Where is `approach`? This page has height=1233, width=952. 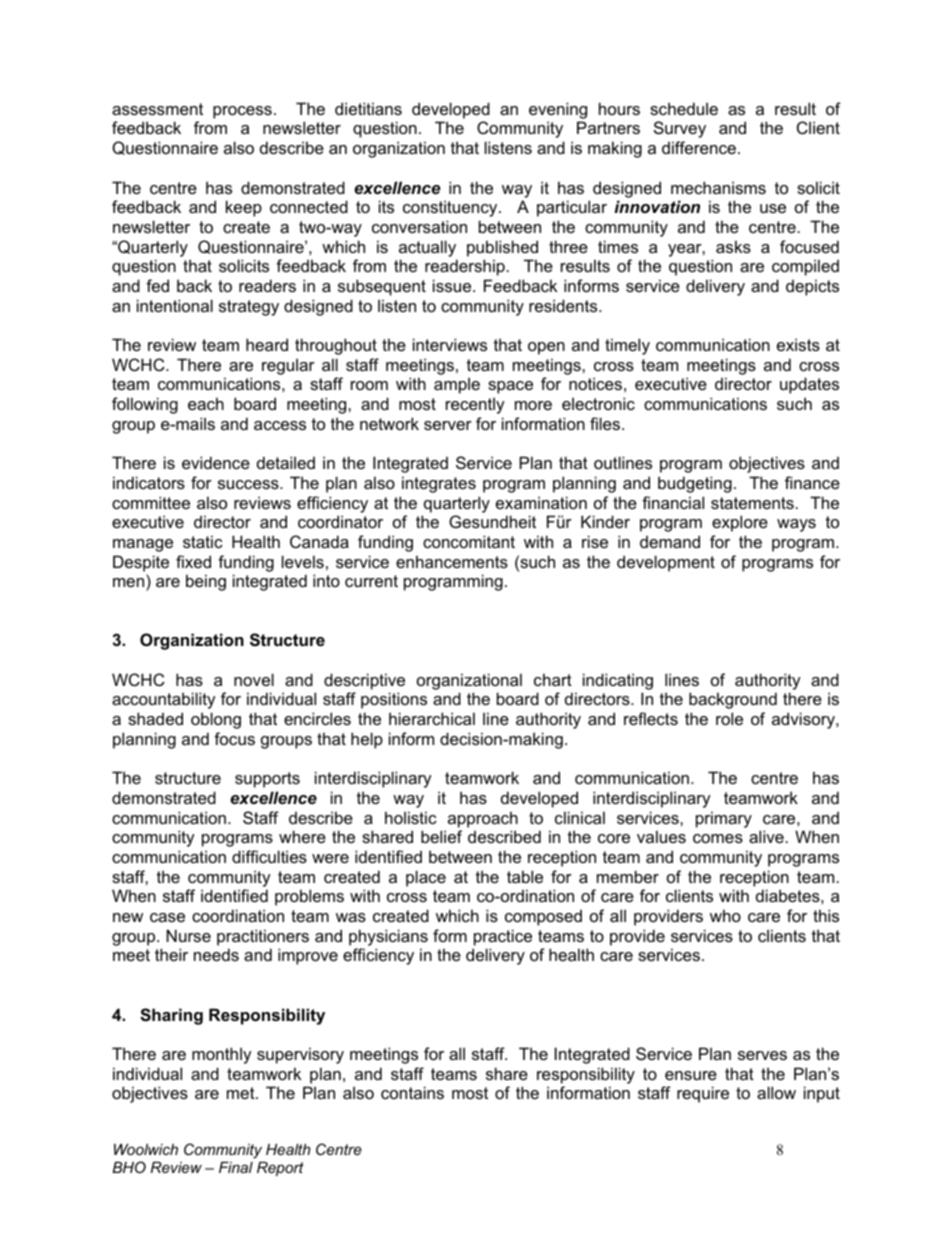 approach is located at coordinates (483, 819).
